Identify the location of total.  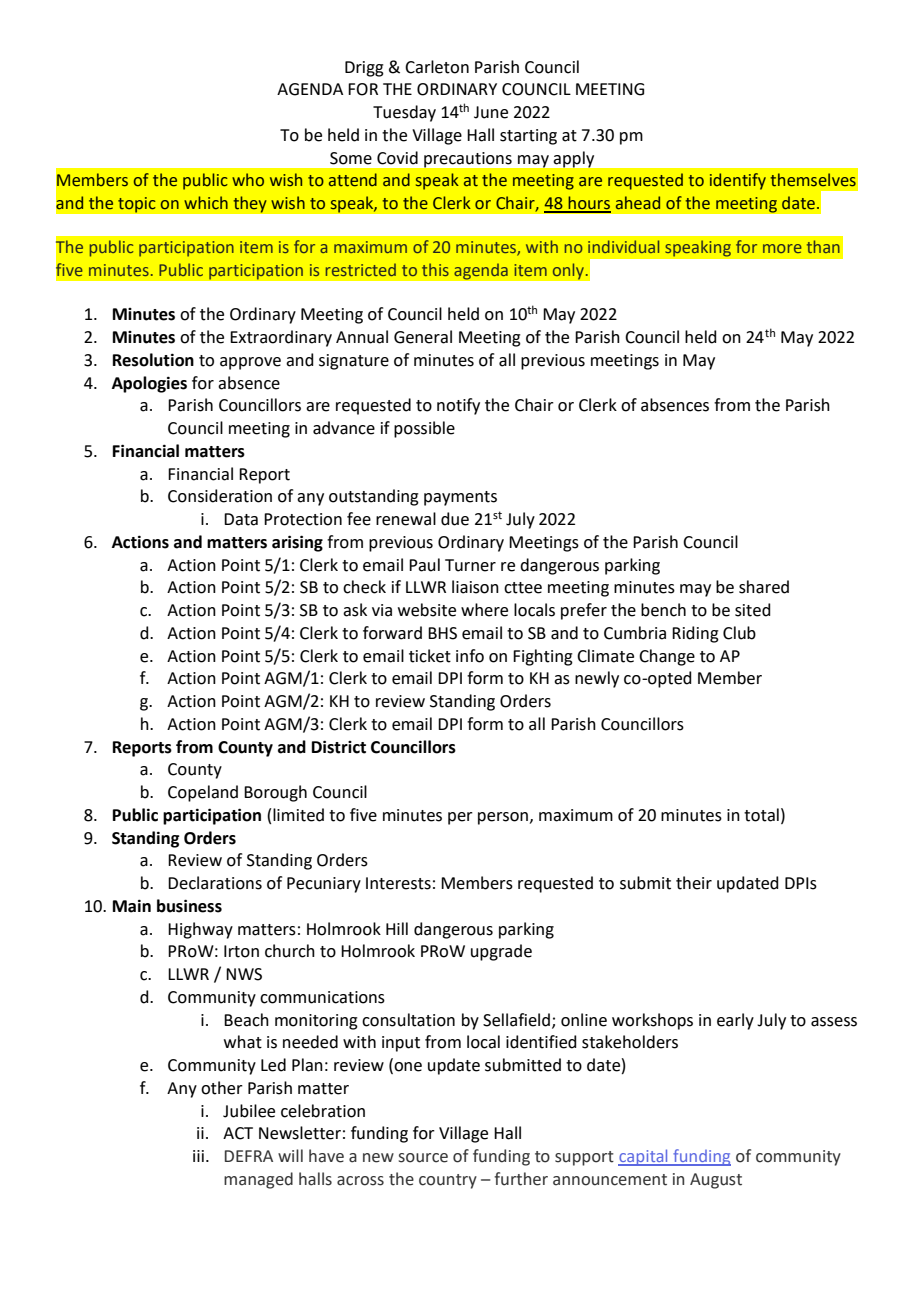
(761, 815).
